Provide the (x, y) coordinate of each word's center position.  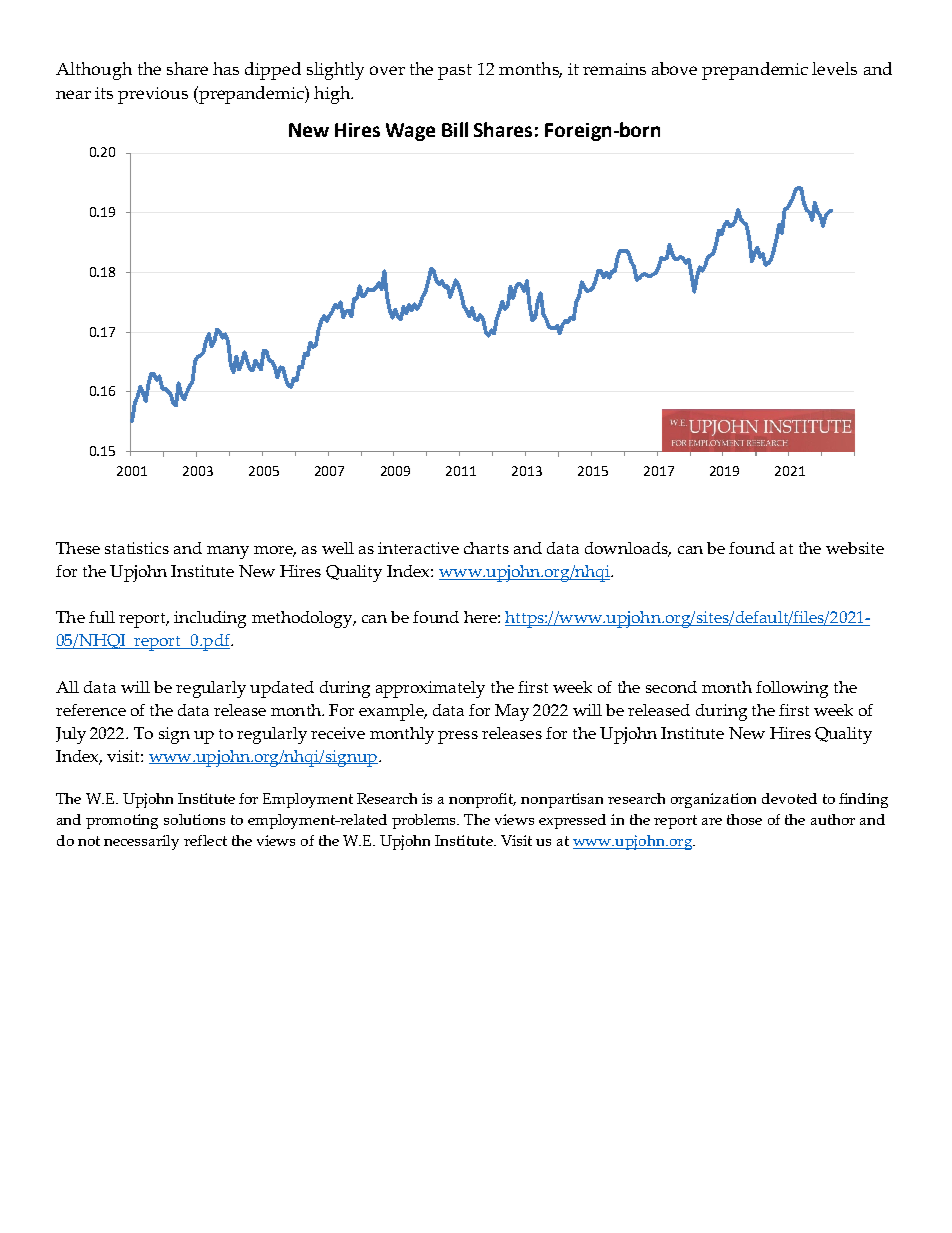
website (855, 548)
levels (834, 68)
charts (486, 548)
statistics (137, 548)
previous (153, 95)
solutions (194, 819)
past (455, 72)
